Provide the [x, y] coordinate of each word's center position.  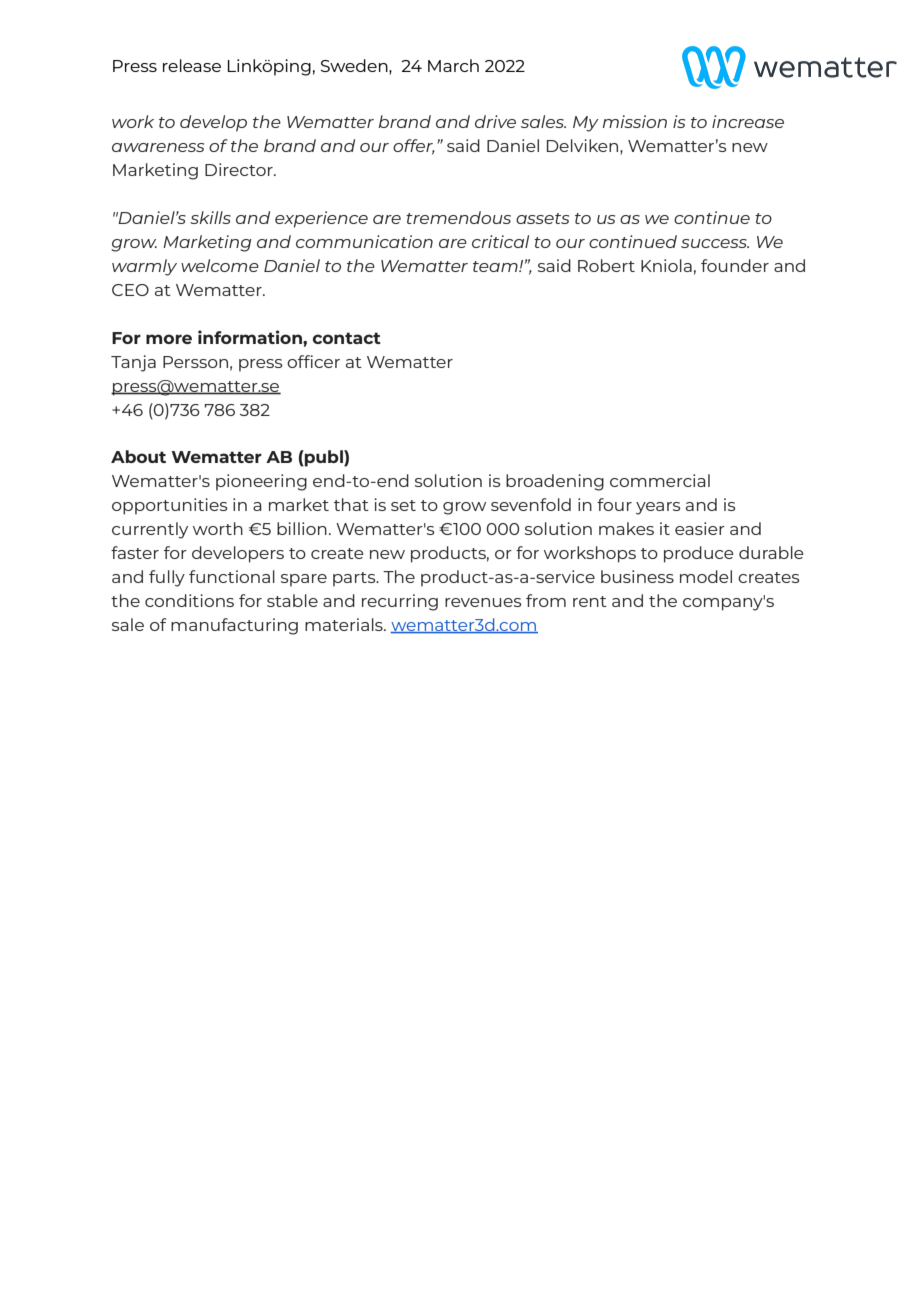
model [706, 576]
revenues [483, 602]
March [453, 65]
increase [748, 121]
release [192, 65]
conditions [189, 600]
